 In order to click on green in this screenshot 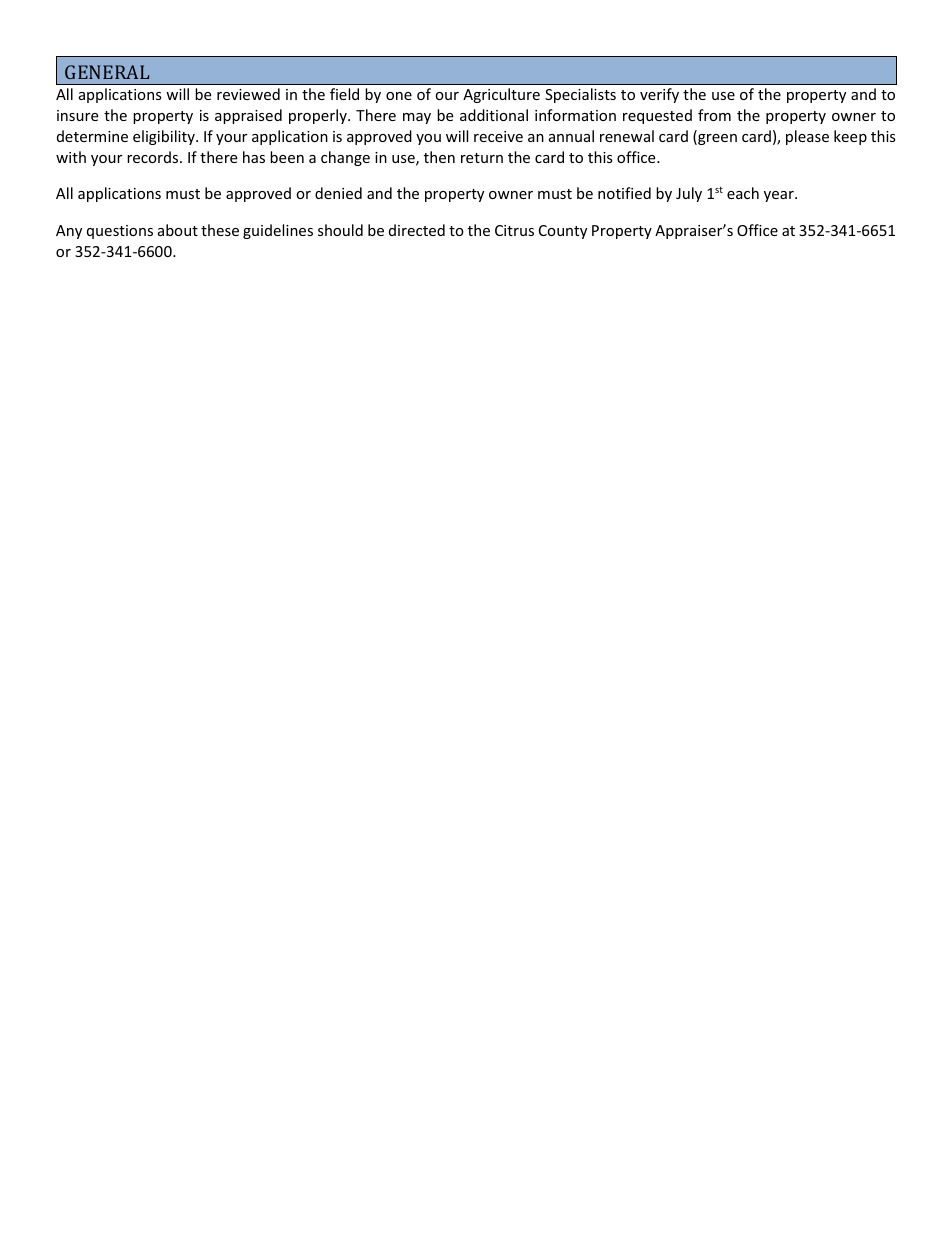, I will do `click(716, 139)`.
